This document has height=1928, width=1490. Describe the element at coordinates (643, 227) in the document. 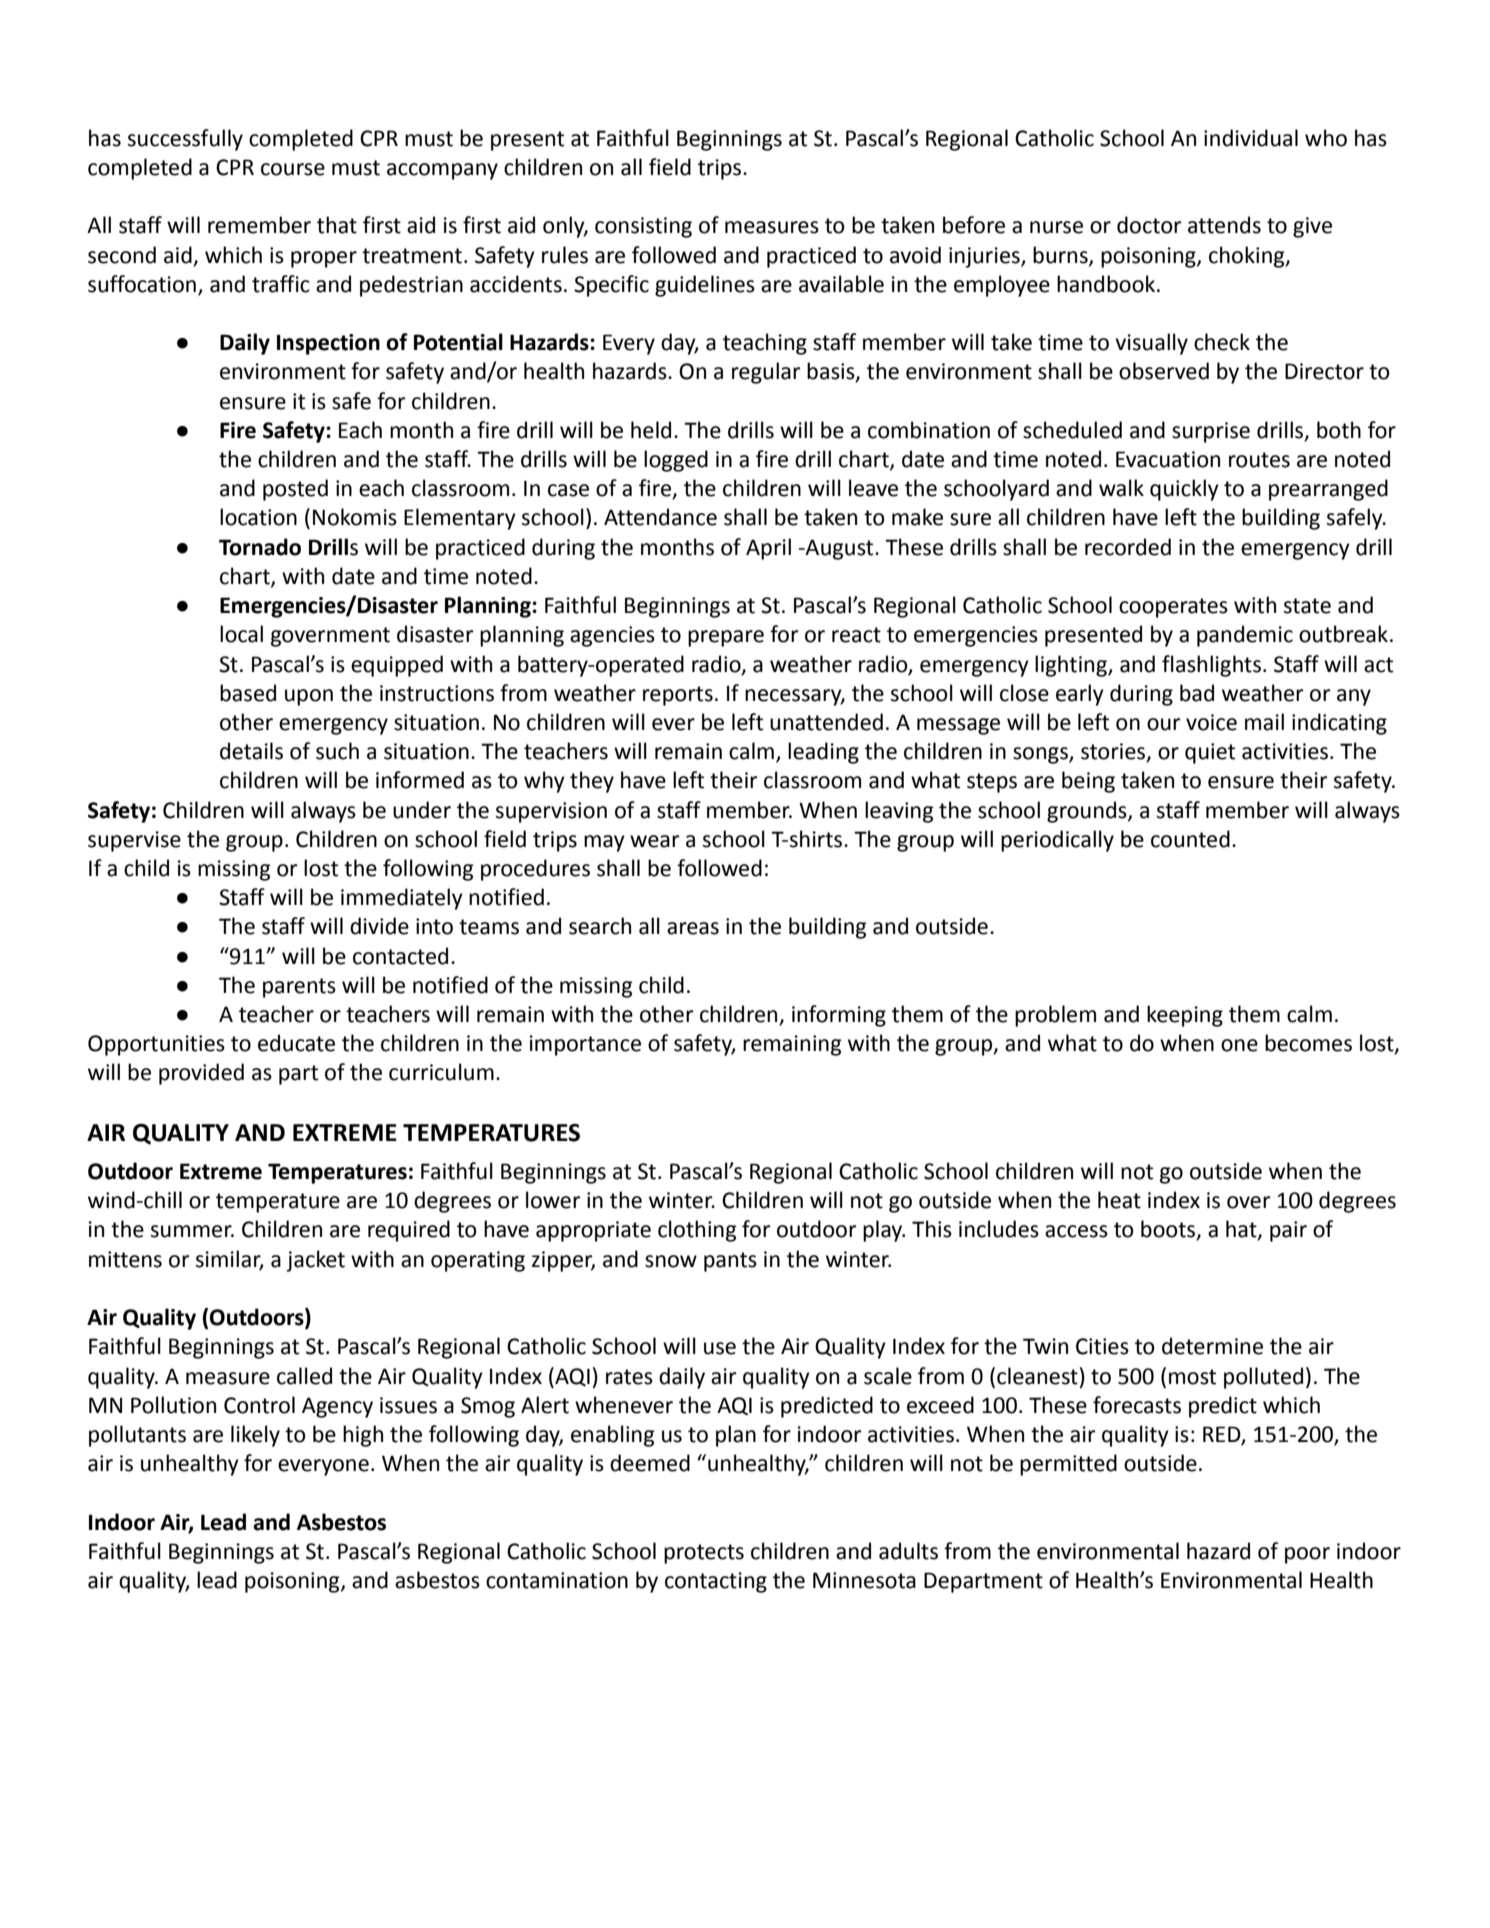

I see `consisting` at that location.
